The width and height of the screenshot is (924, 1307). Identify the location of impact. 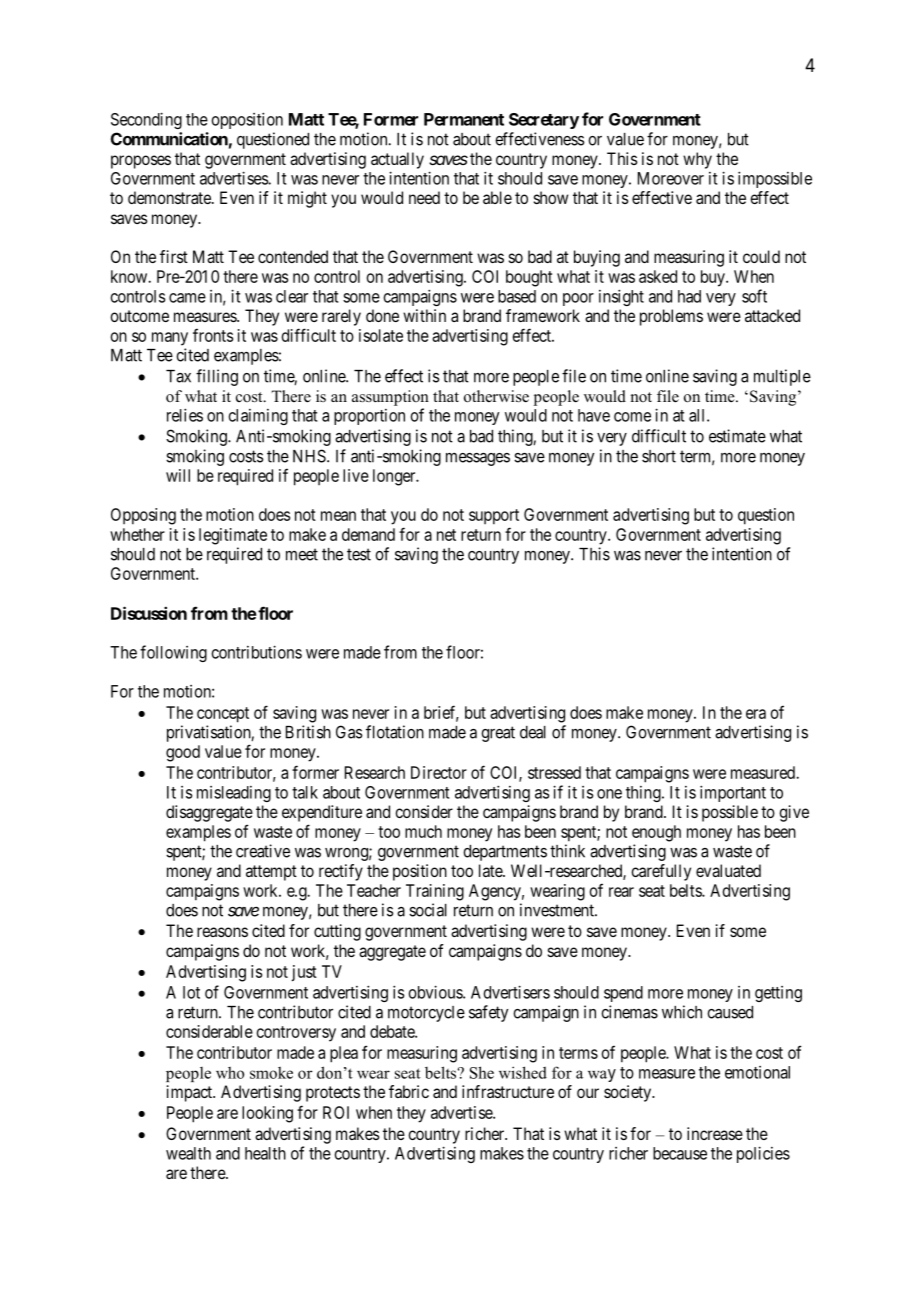
(191, 1093).
